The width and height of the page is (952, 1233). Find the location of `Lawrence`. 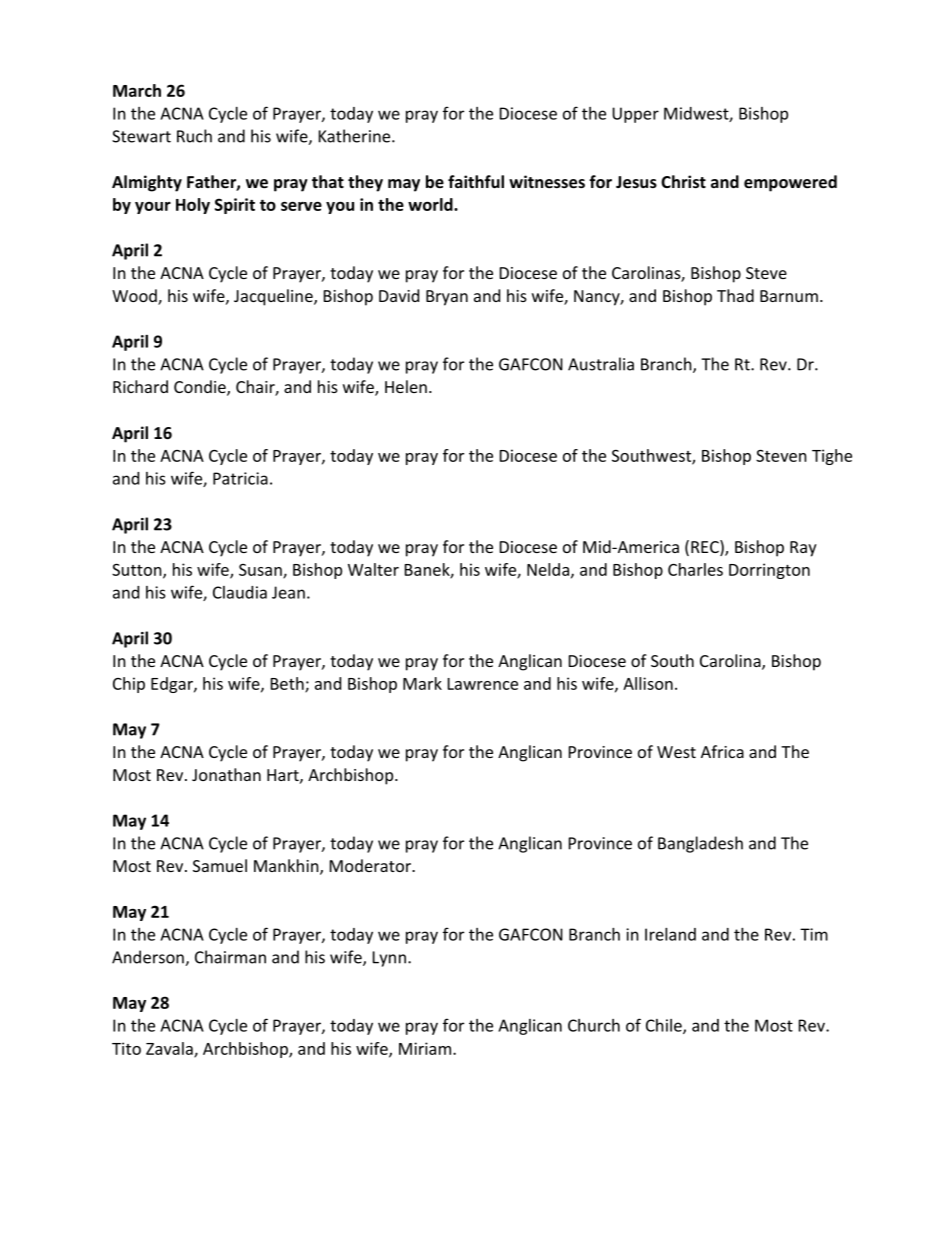

Lawrence is located at coordinates (483, 684).
